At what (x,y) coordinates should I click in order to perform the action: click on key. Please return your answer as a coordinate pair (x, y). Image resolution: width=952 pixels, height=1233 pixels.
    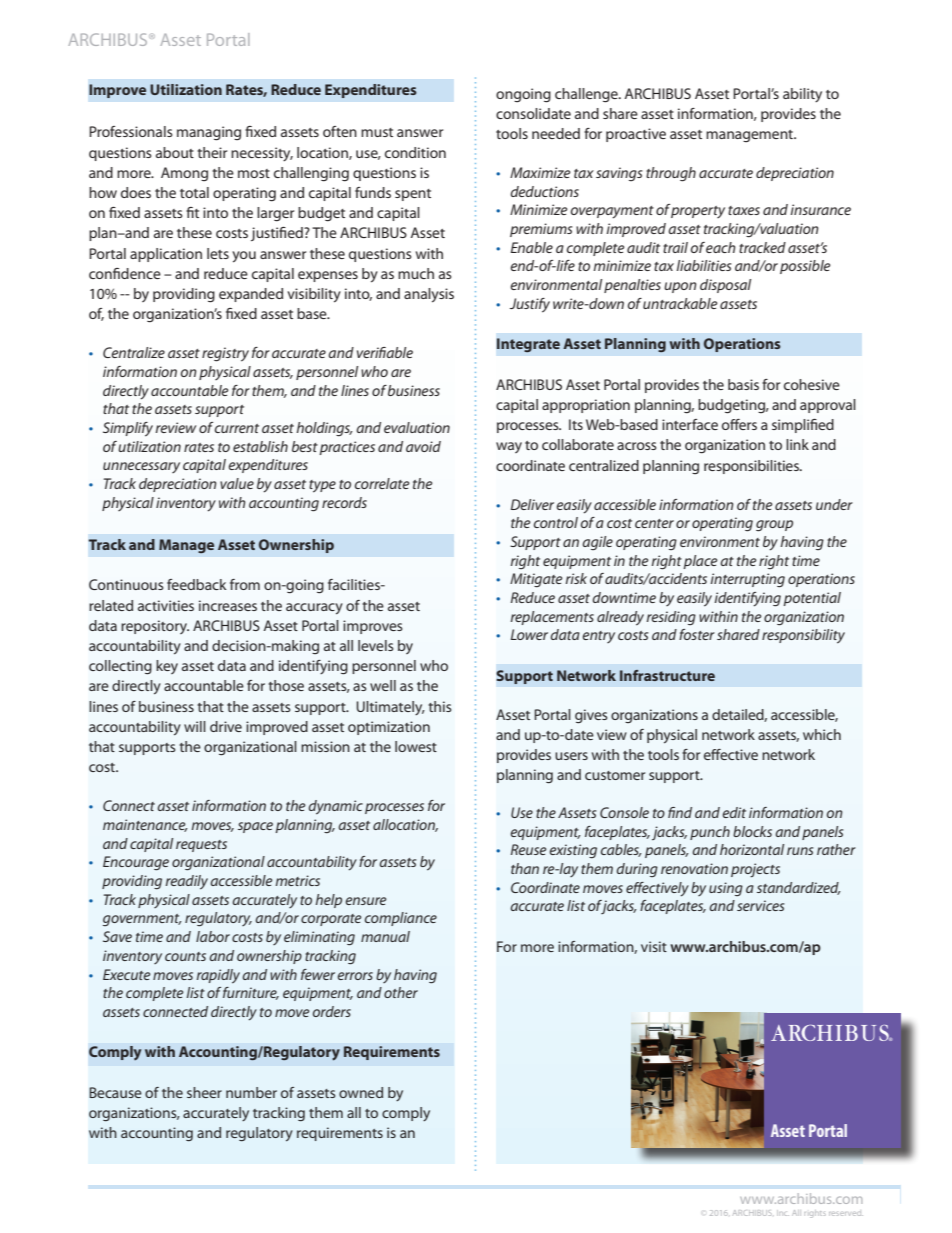
    Looking at the image, I should click on (167, 667).
